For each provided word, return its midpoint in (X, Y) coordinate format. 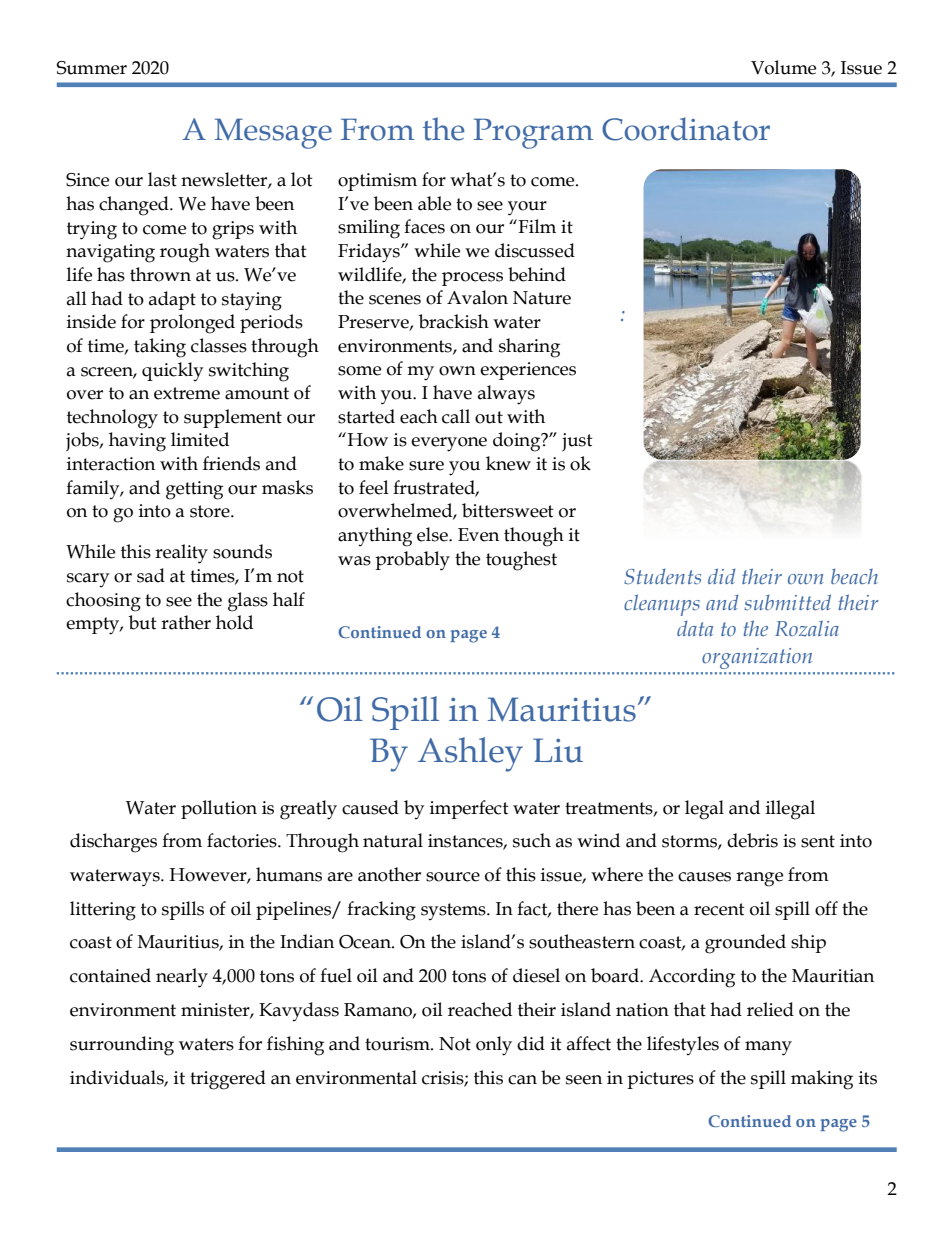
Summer (92, 68)
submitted (787, 602)
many (768, 1048)
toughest (521, 561)
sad (151, 575)
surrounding (122, 1046)
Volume (783, 67)
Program (533, 133)
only (494, 1046)
